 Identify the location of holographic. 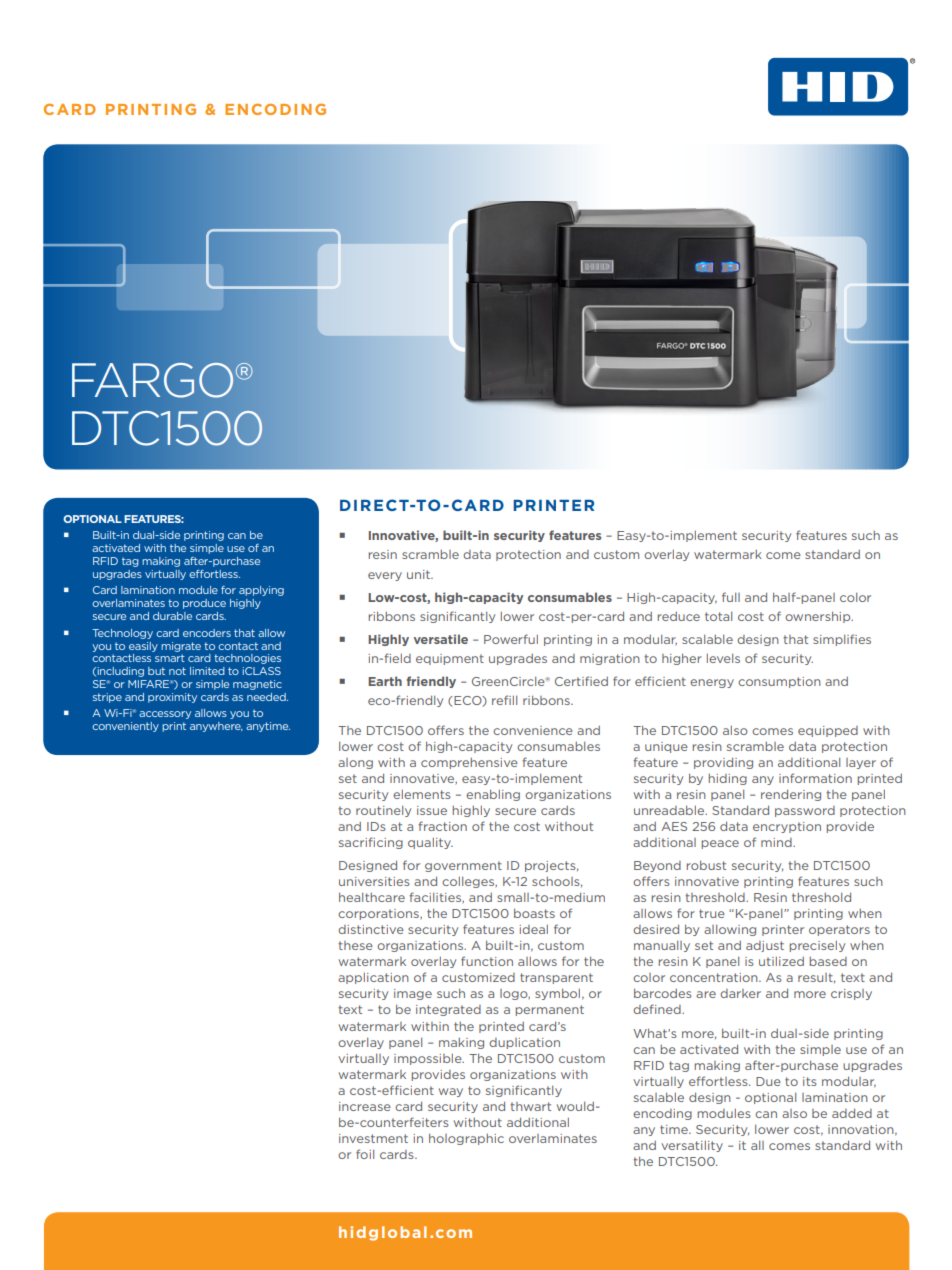
(466, 1139).
